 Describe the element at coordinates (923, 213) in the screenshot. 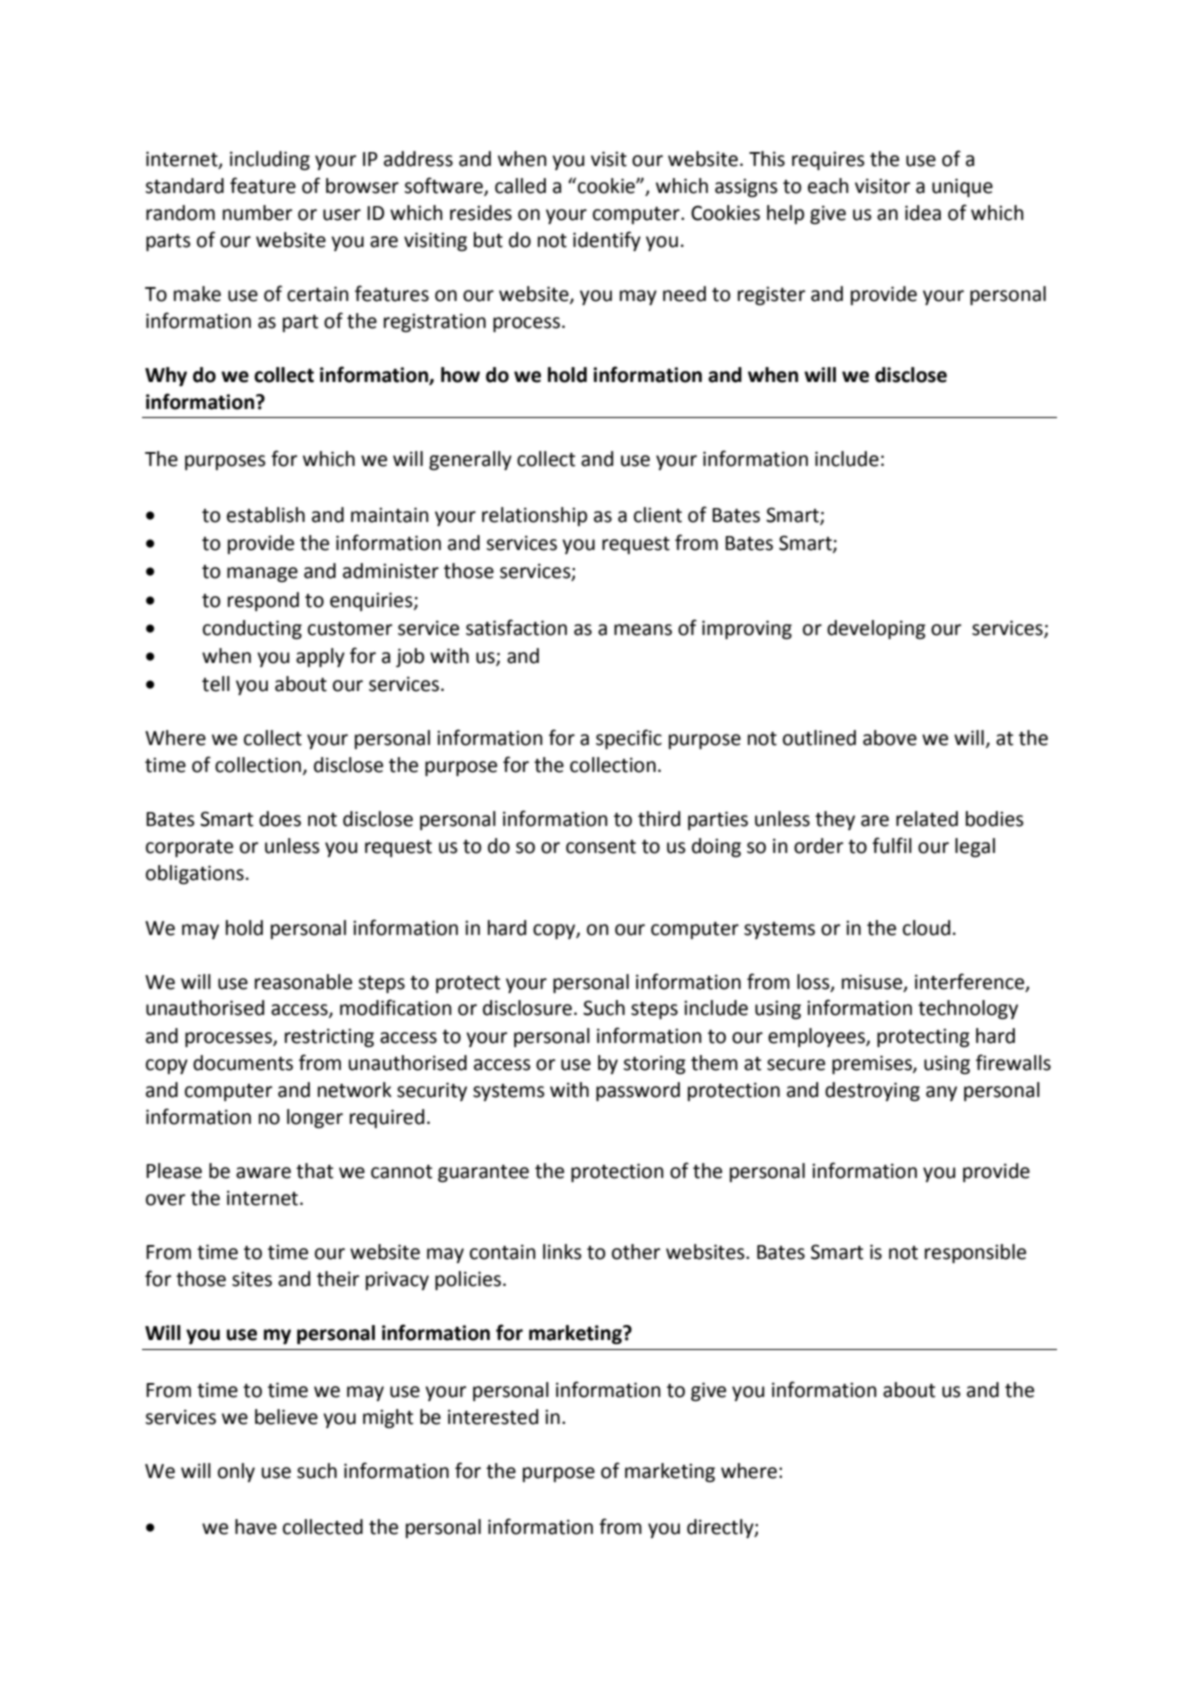

I see `idea` at that location.
